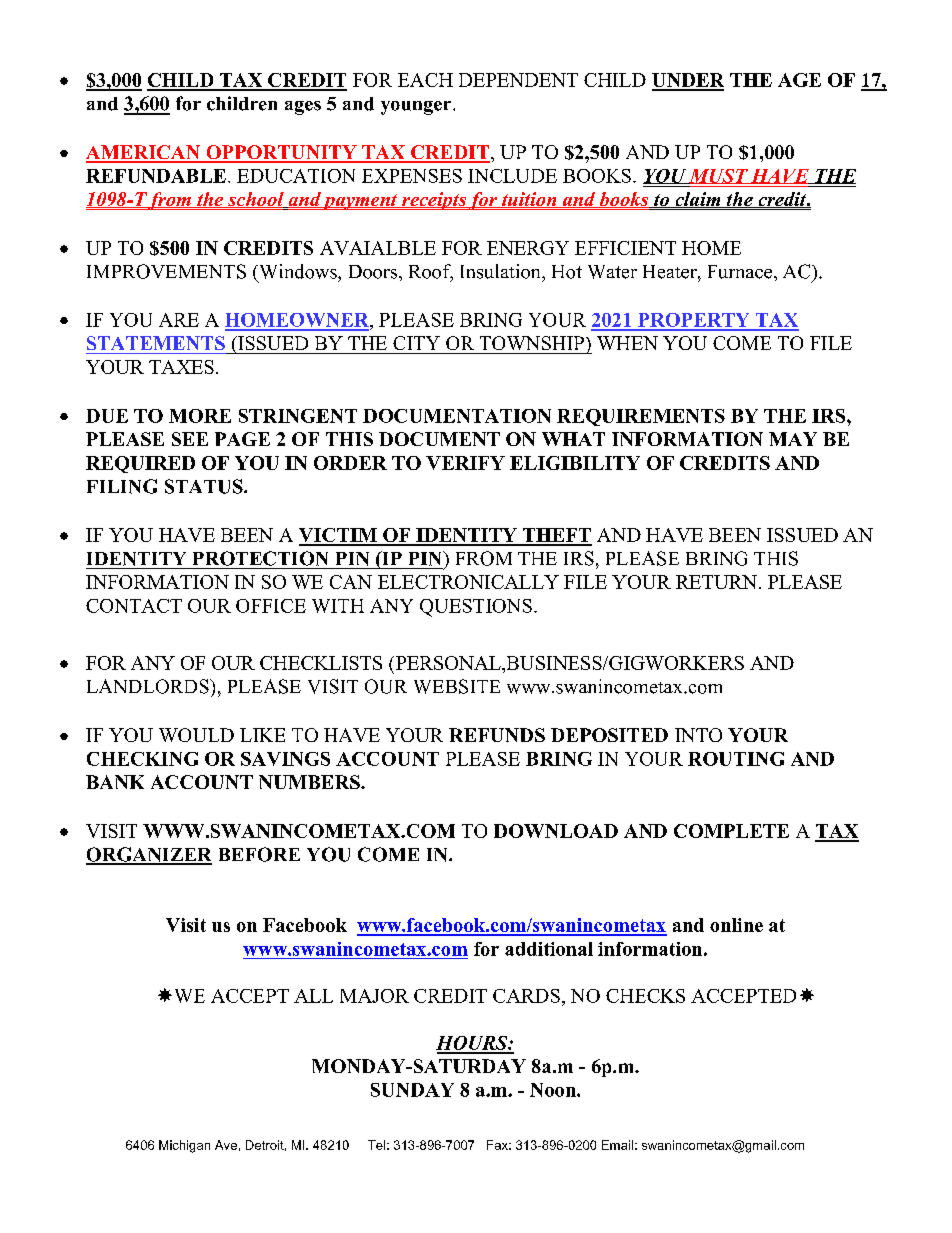 This screenshot has width=952, height=1233. What do you see at coordinates (476, 608) in the screenshot?
I see `QUESTIONS` at bounding box center [476, 608].
